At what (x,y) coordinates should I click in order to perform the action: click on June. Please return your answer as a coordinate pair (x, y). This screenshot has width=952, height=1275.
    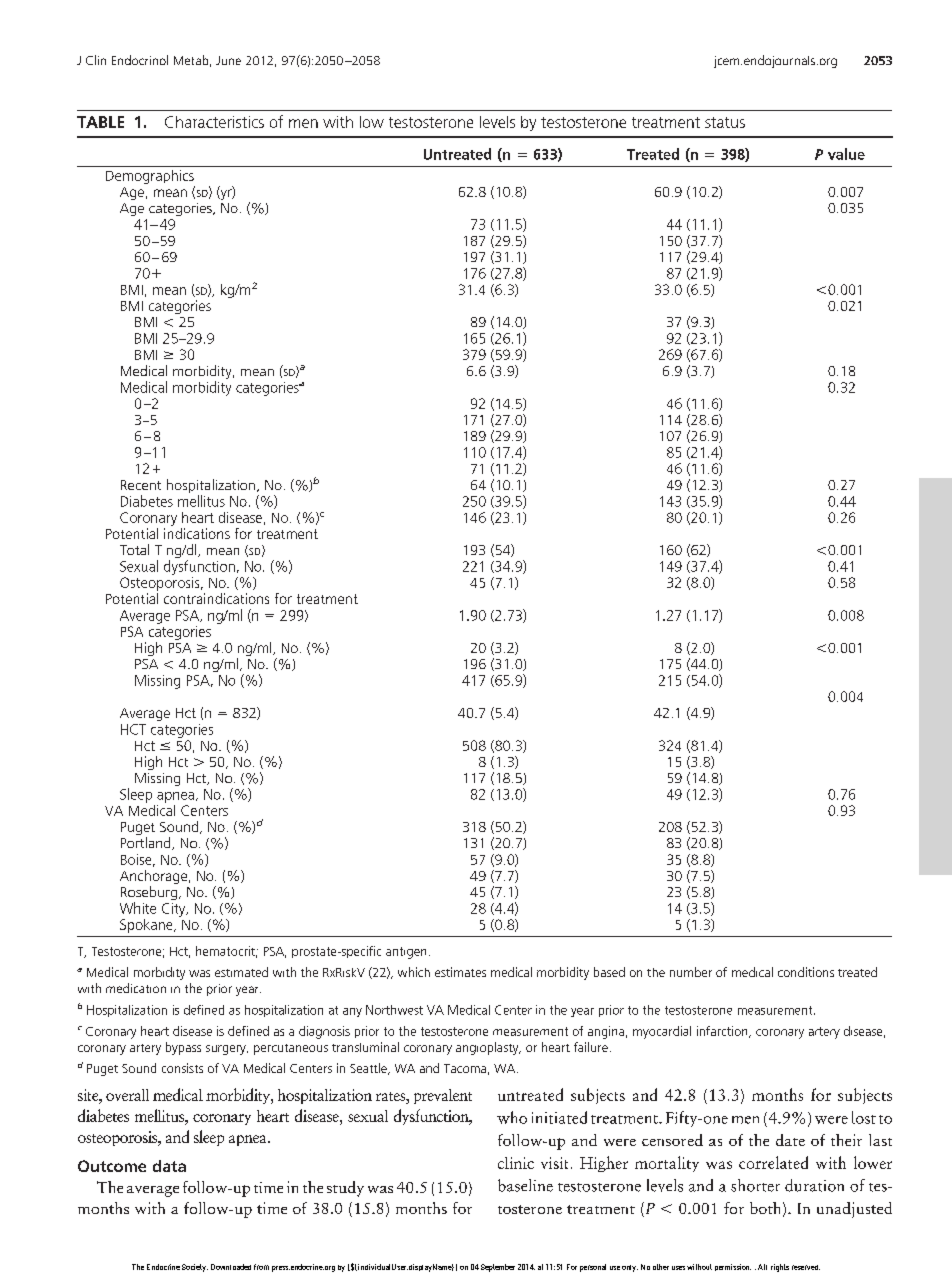
    Looking at the image, I should click on (228, 60).
